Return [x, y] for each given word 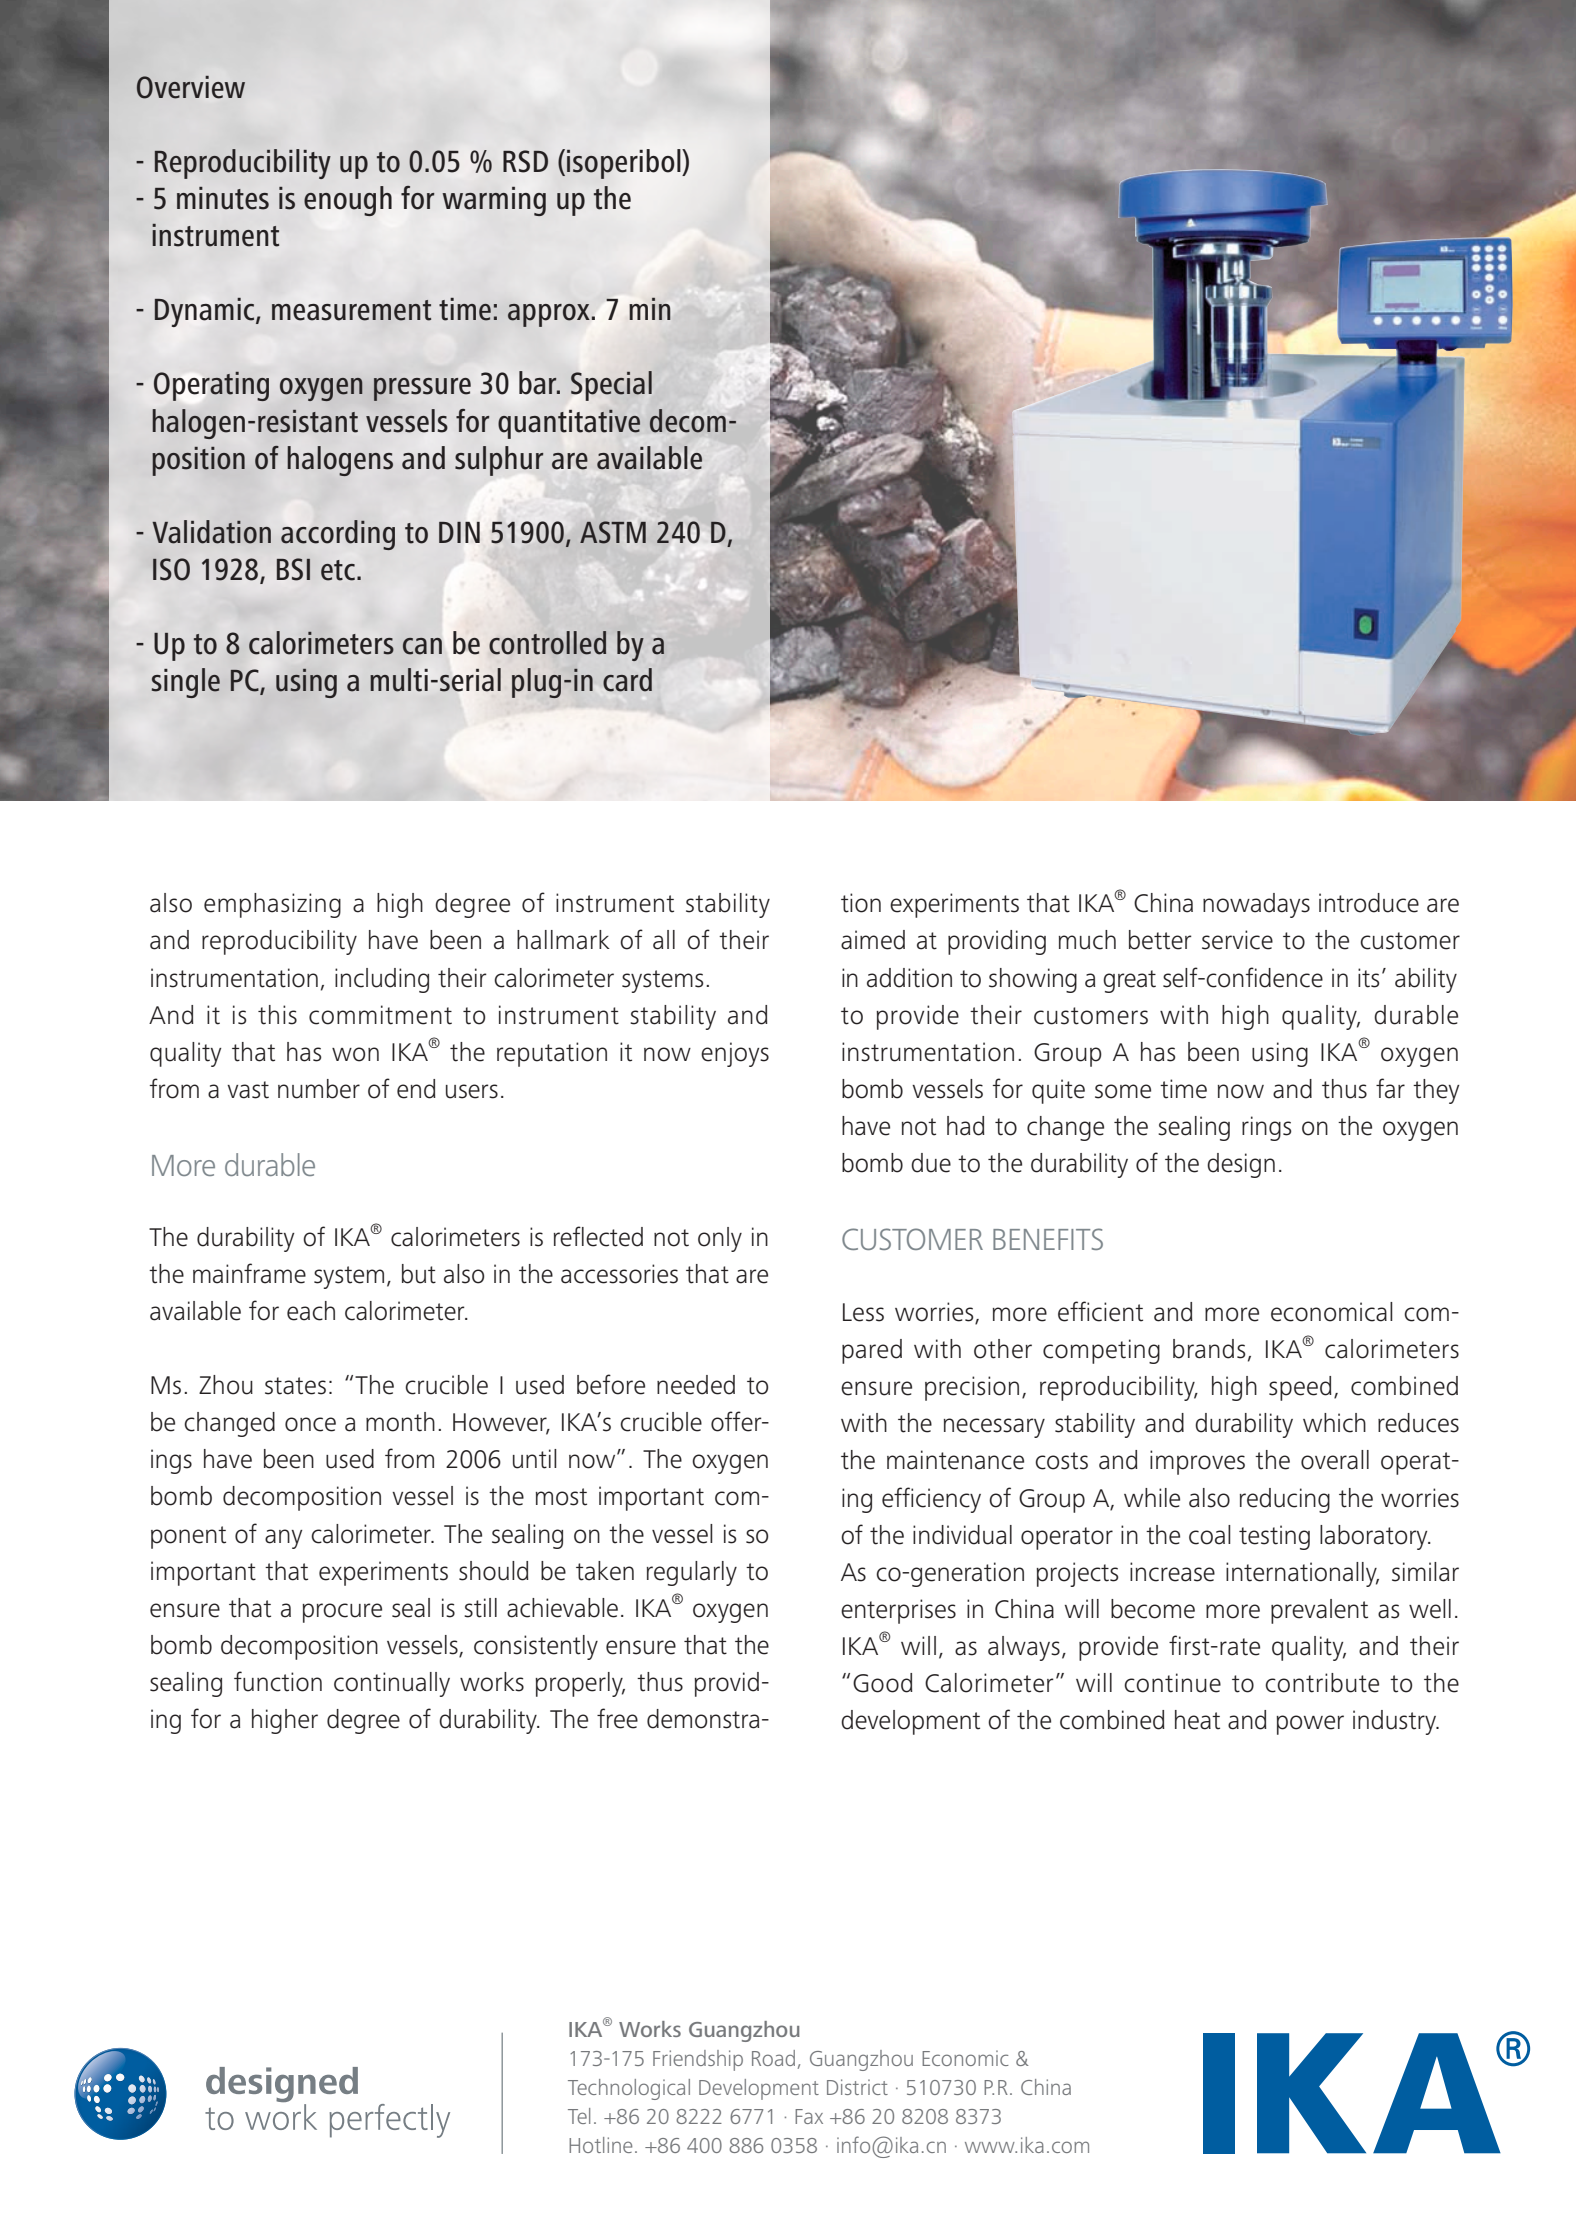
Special [611, 386]
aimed [873, 940]
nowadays [1256, 905]
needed [696, 1385]
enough [348, 201]
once [310, 1424]
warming [494, 201]
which [1334, 1423]
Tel [579, 2116]
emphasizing [272, 905]
